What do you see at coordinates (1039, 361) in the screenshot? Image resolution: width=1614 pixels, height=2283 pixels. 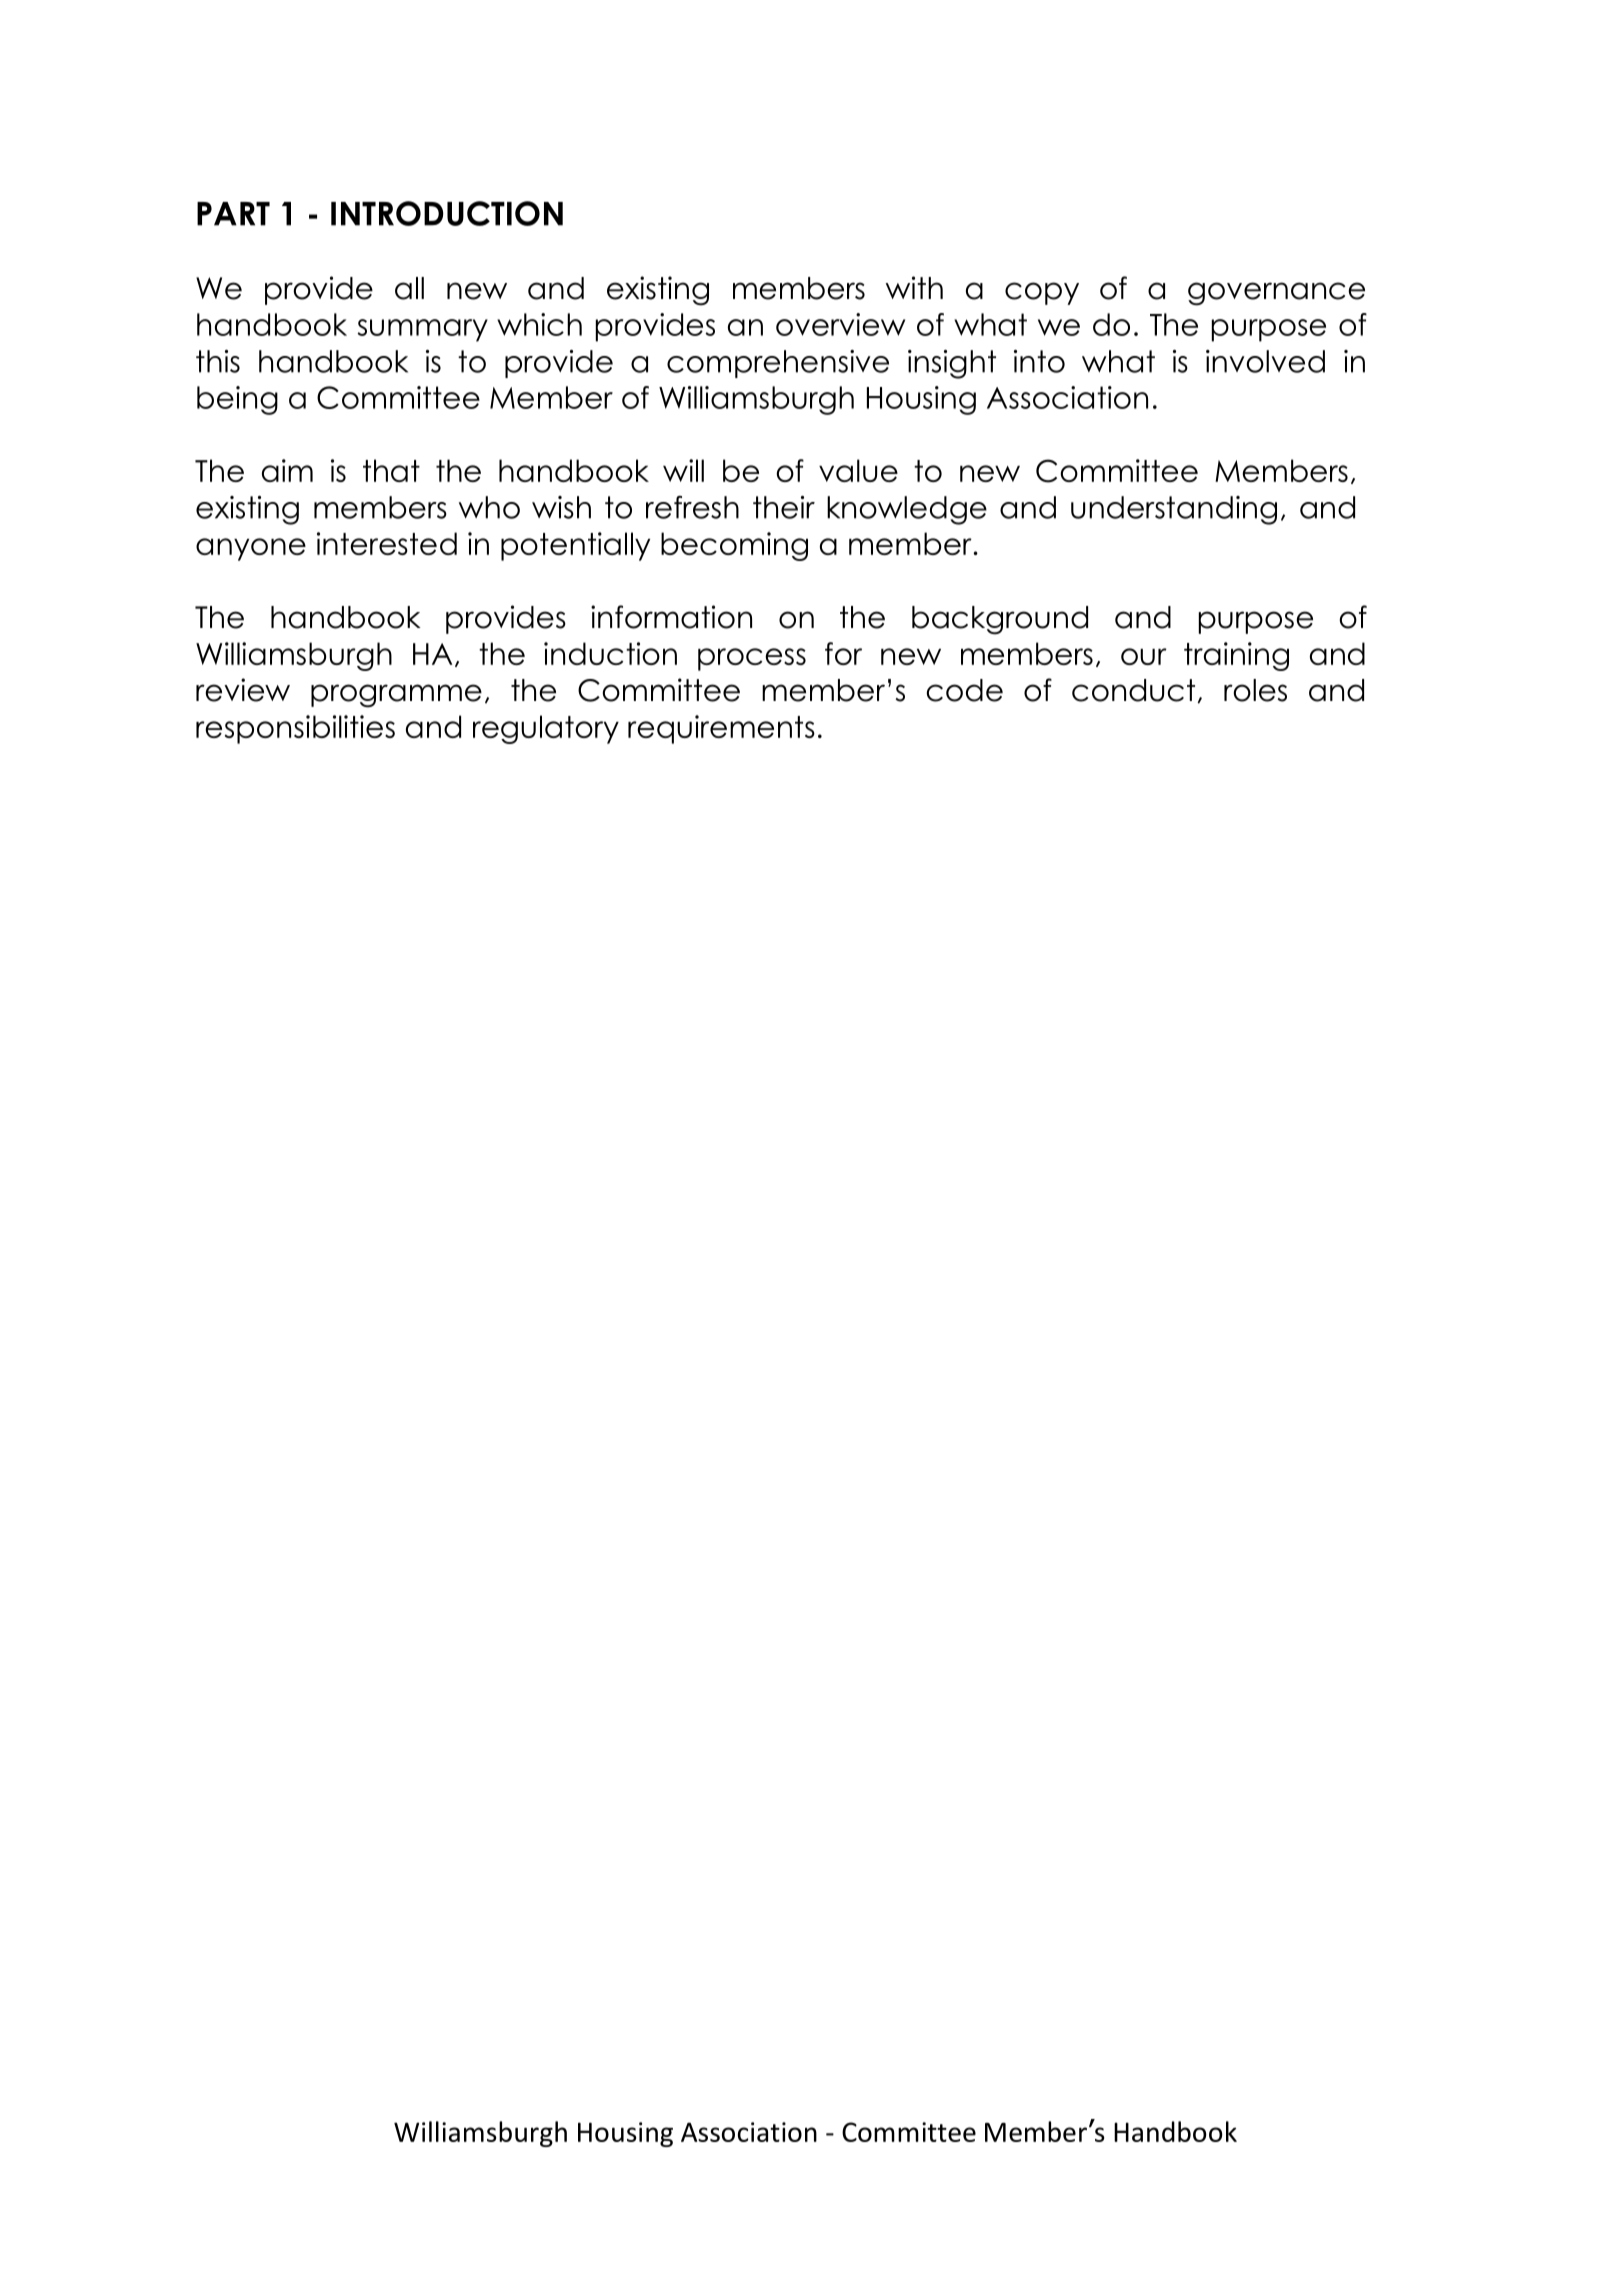 I see `into` at bounding box center [1039, 361].
